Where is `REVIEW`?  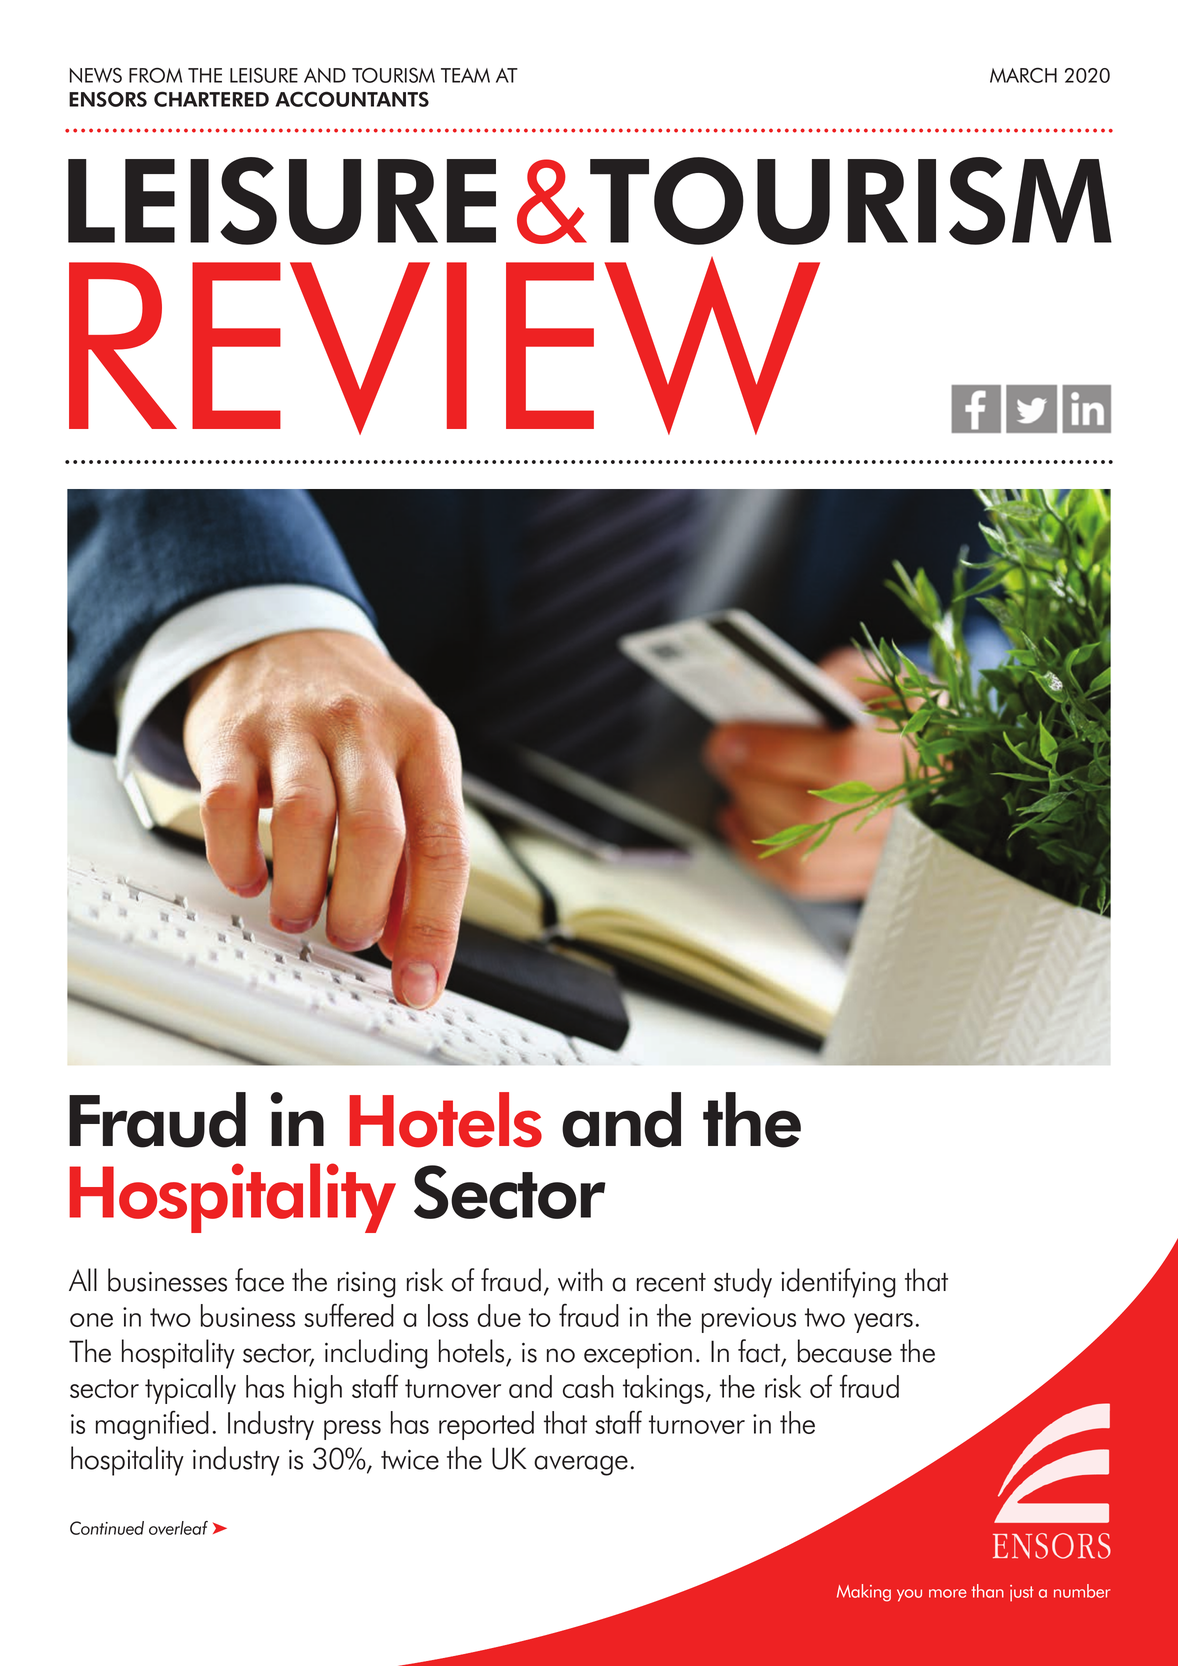
REVIEW is located at coordinates (444, 346).
